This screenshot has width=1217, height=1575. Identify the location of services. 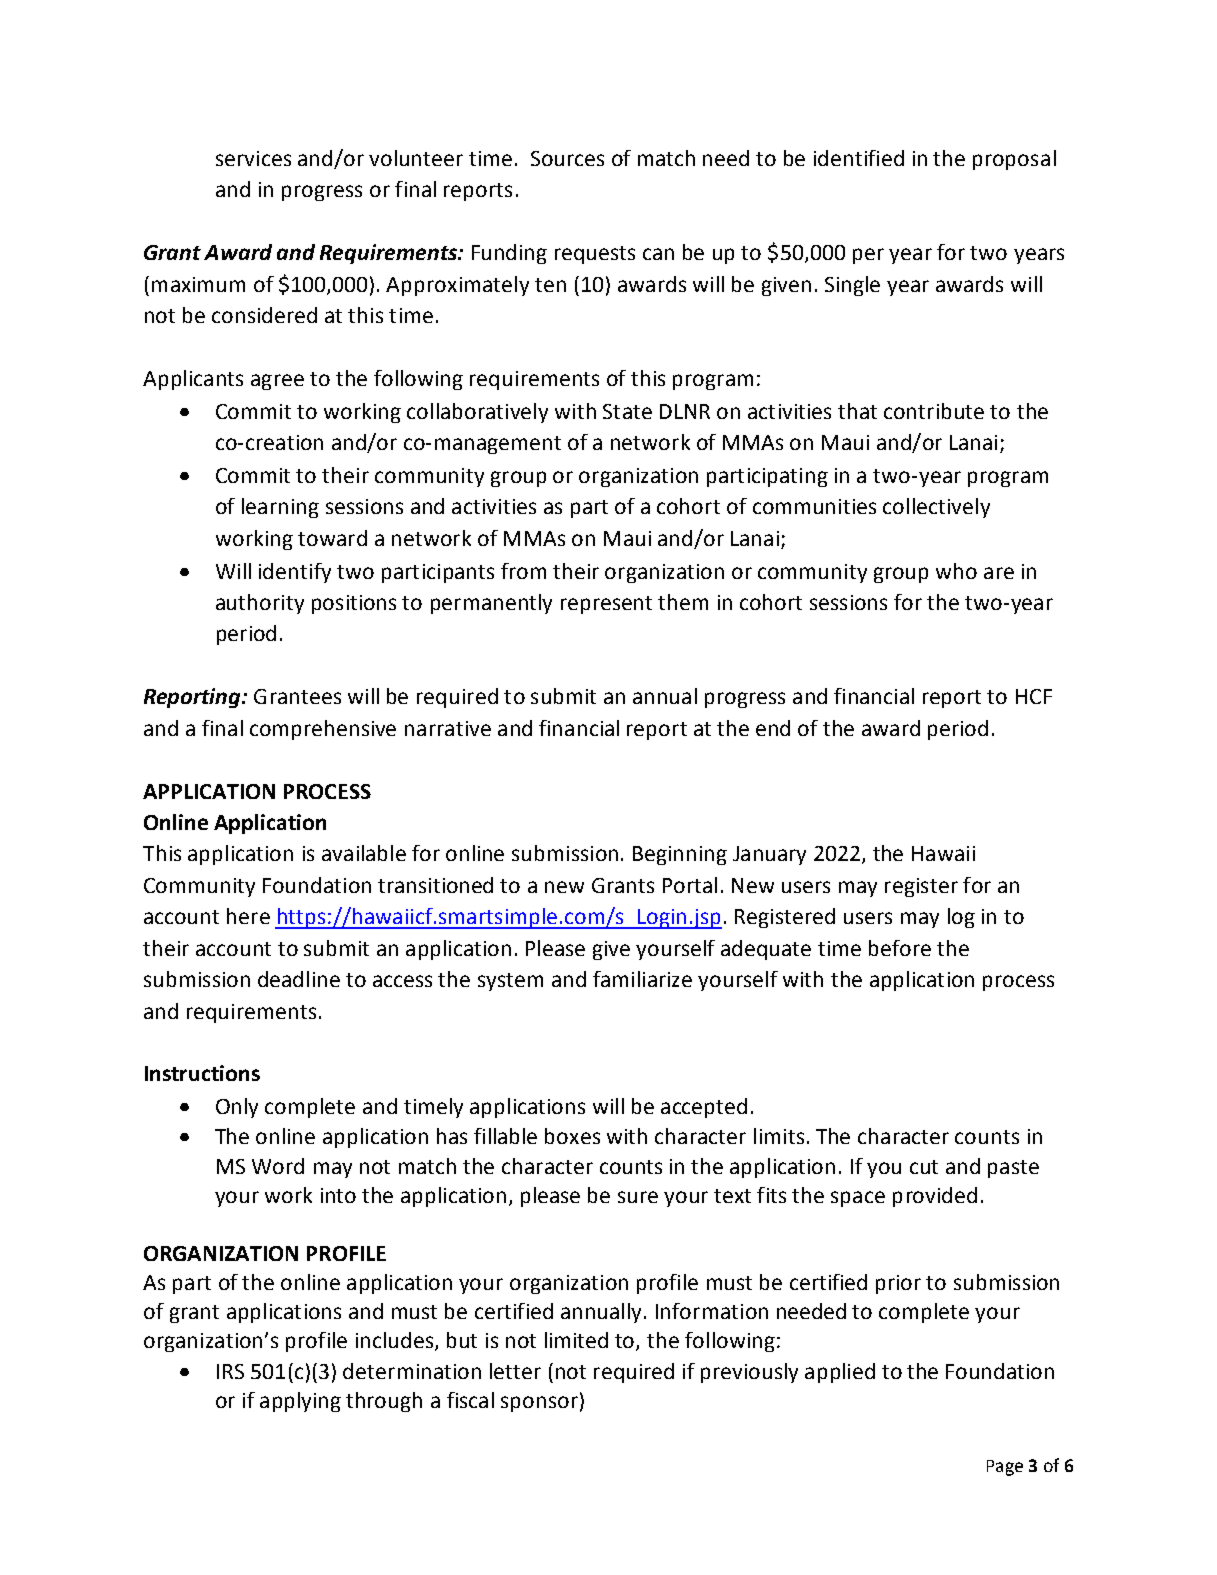
(253, 158).
